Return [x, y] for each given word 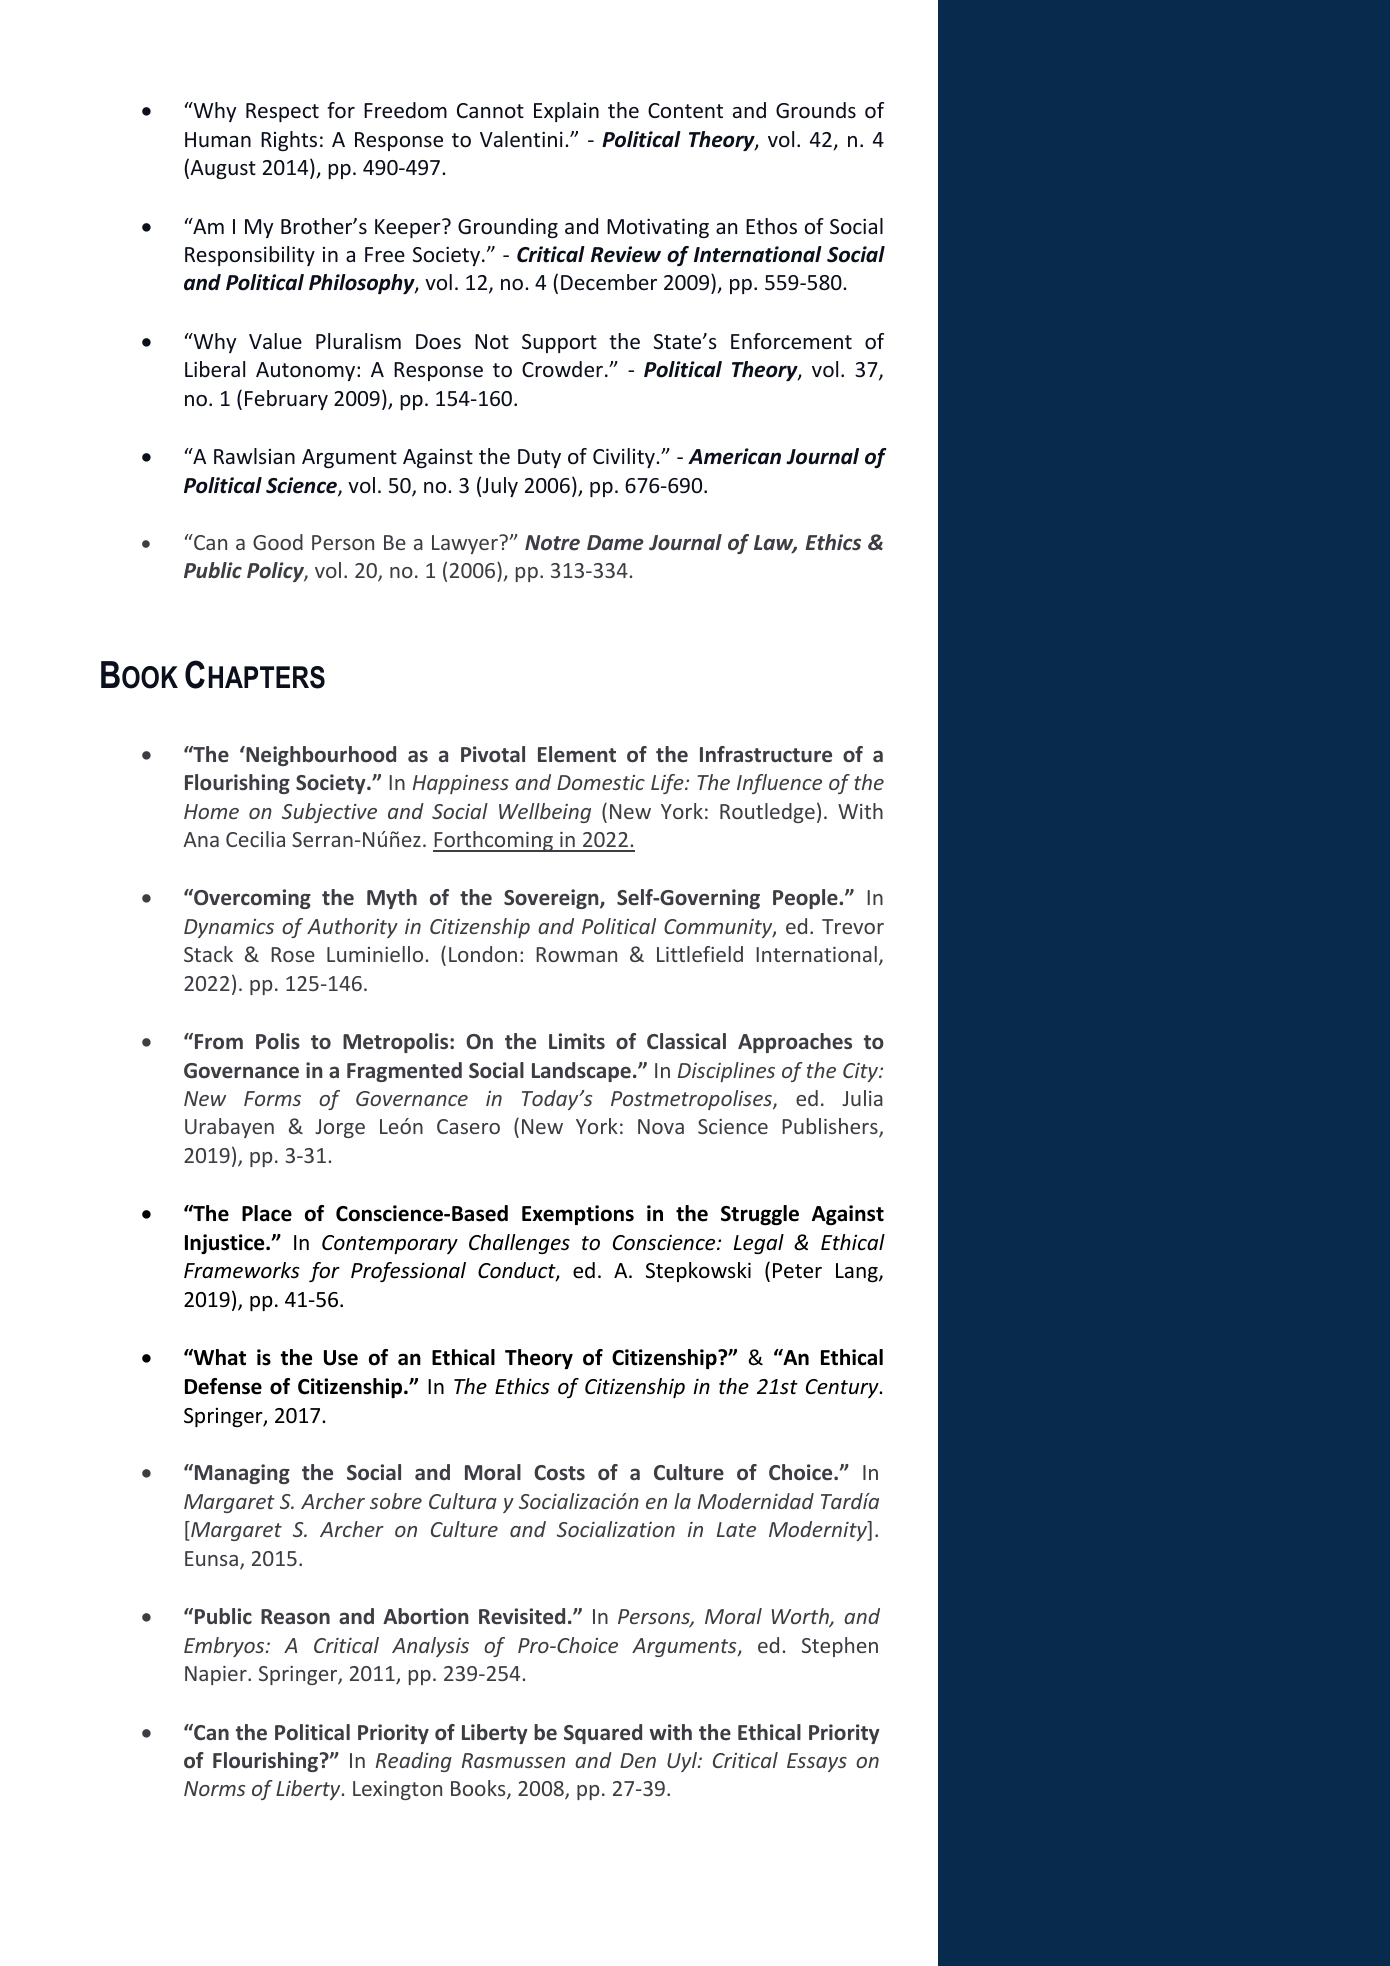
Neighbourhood [320, 756]
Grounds [816, 110]
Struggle [760, 1215]
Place [267, 1213]
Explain [566, 112]
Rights [289, 141]
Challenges [519, 1244]
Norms [214, 1788]
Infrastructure [766, 754]
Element [577, 754]
